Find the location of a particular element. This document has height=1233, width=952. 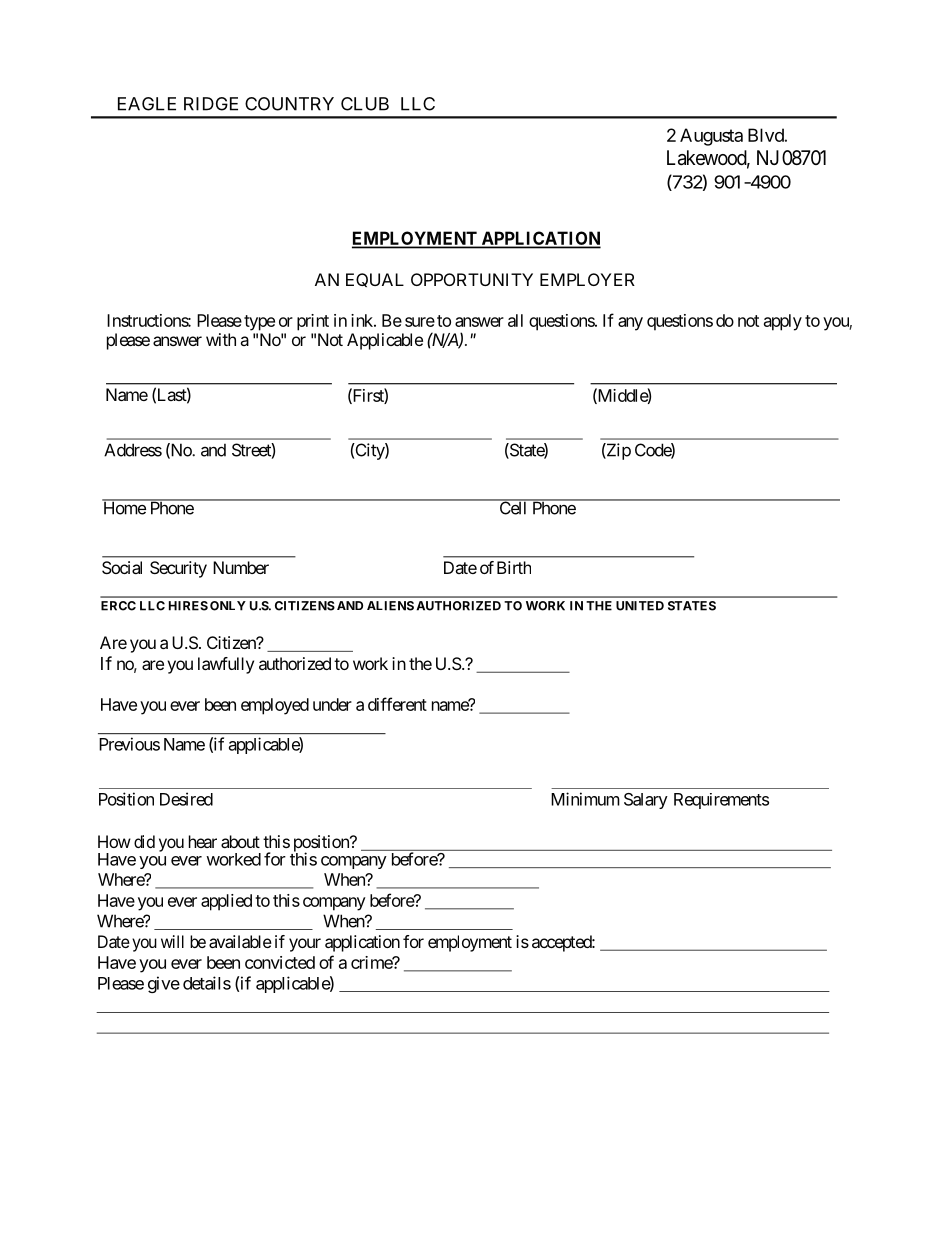

RIDGE is located at coordinates (211, 104).
